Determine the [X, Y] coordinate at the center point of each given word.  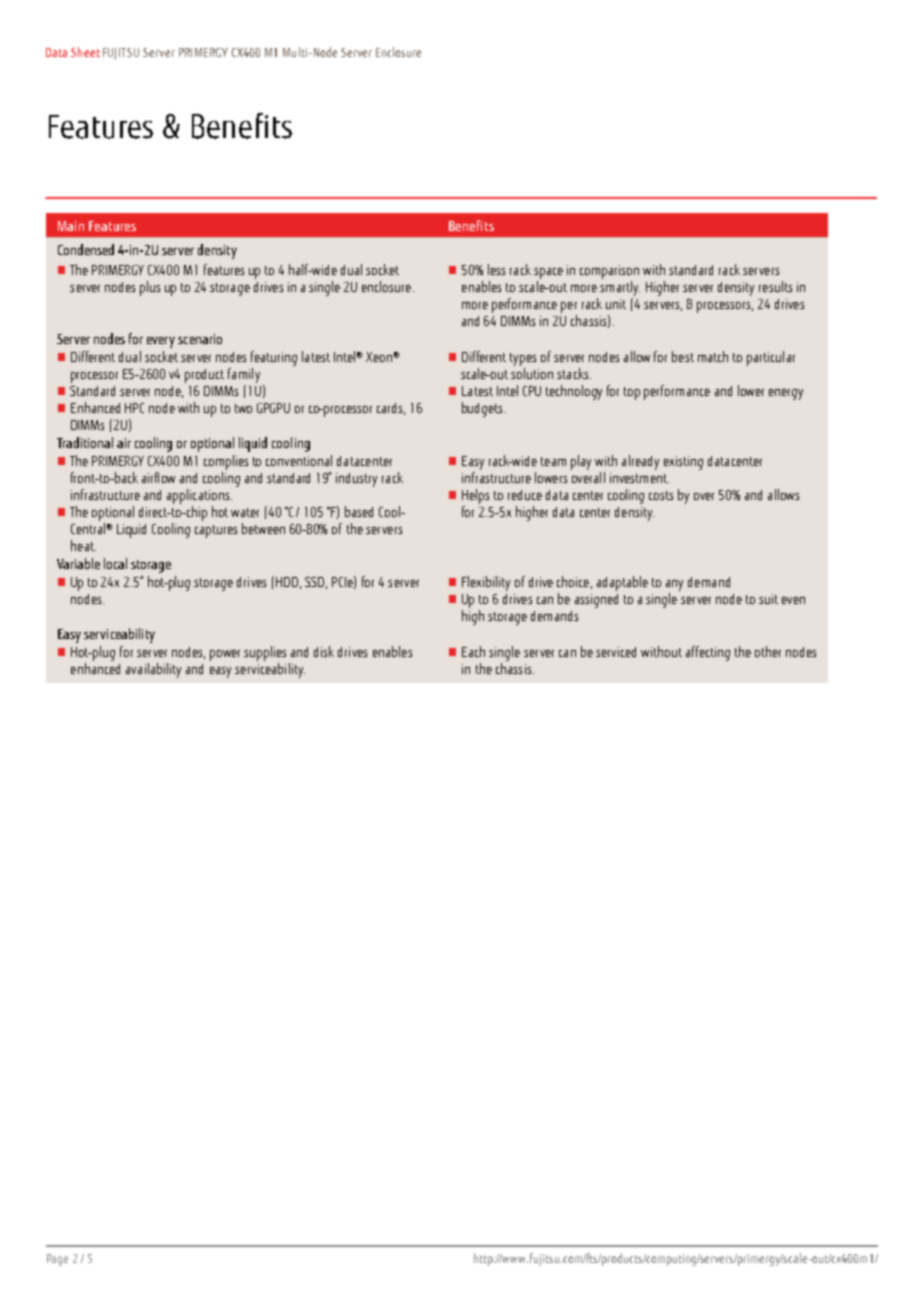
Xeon [379, 357]
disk [324, 651]
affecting [708, 653]
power [225, 655]
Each [473, 651]
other [768, 651]
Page [57, 1260]
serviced [616, 652]
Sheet [85, 52]
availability [153, 670]
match [713, 356]
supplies [265, 653]
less [496, 269]
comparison [609, 272]
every [161, 342]
